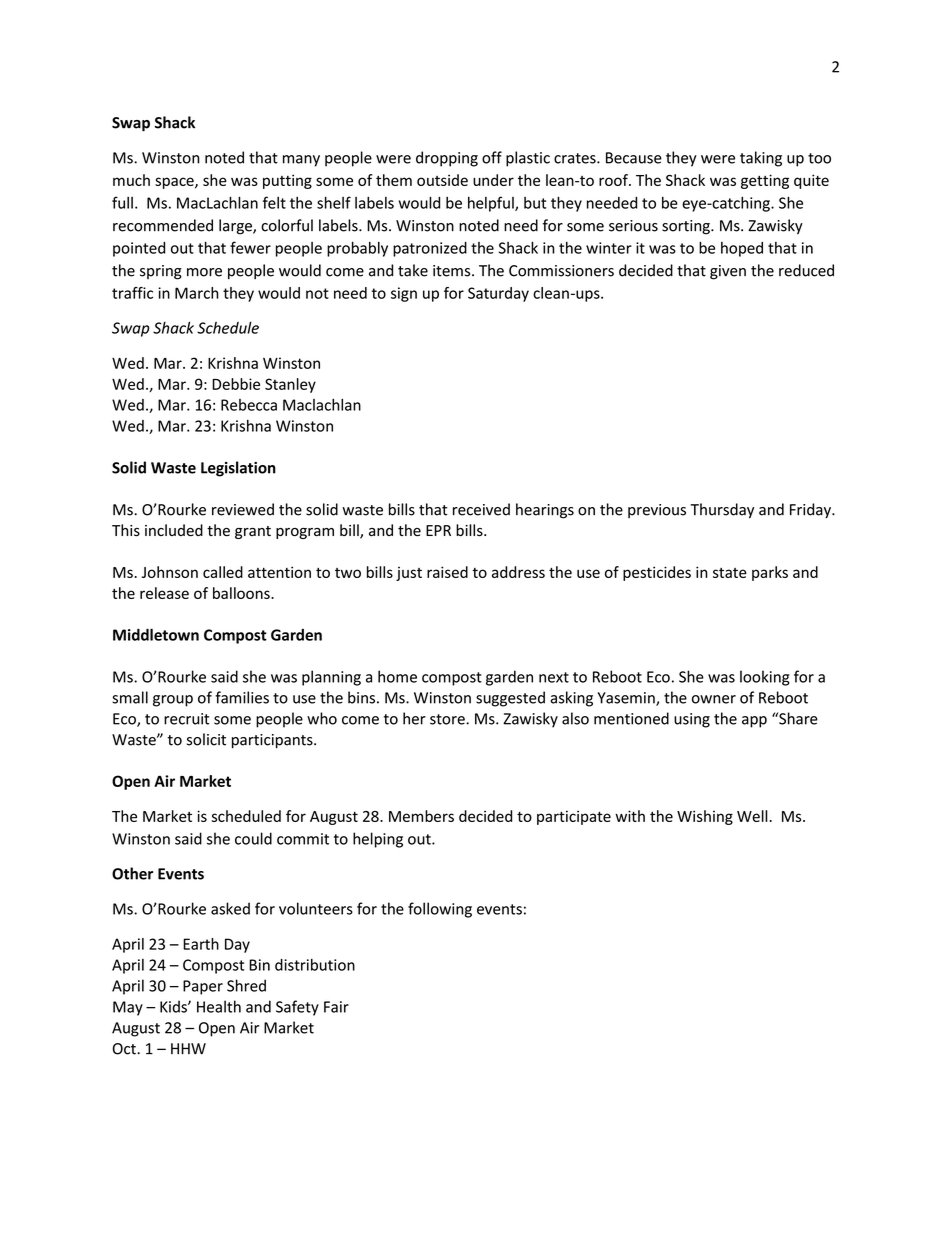 This screenshot has width=952, height=1233. Describe the element at coordinates (164, 593) in the screenshot. I see `release` at that location.
